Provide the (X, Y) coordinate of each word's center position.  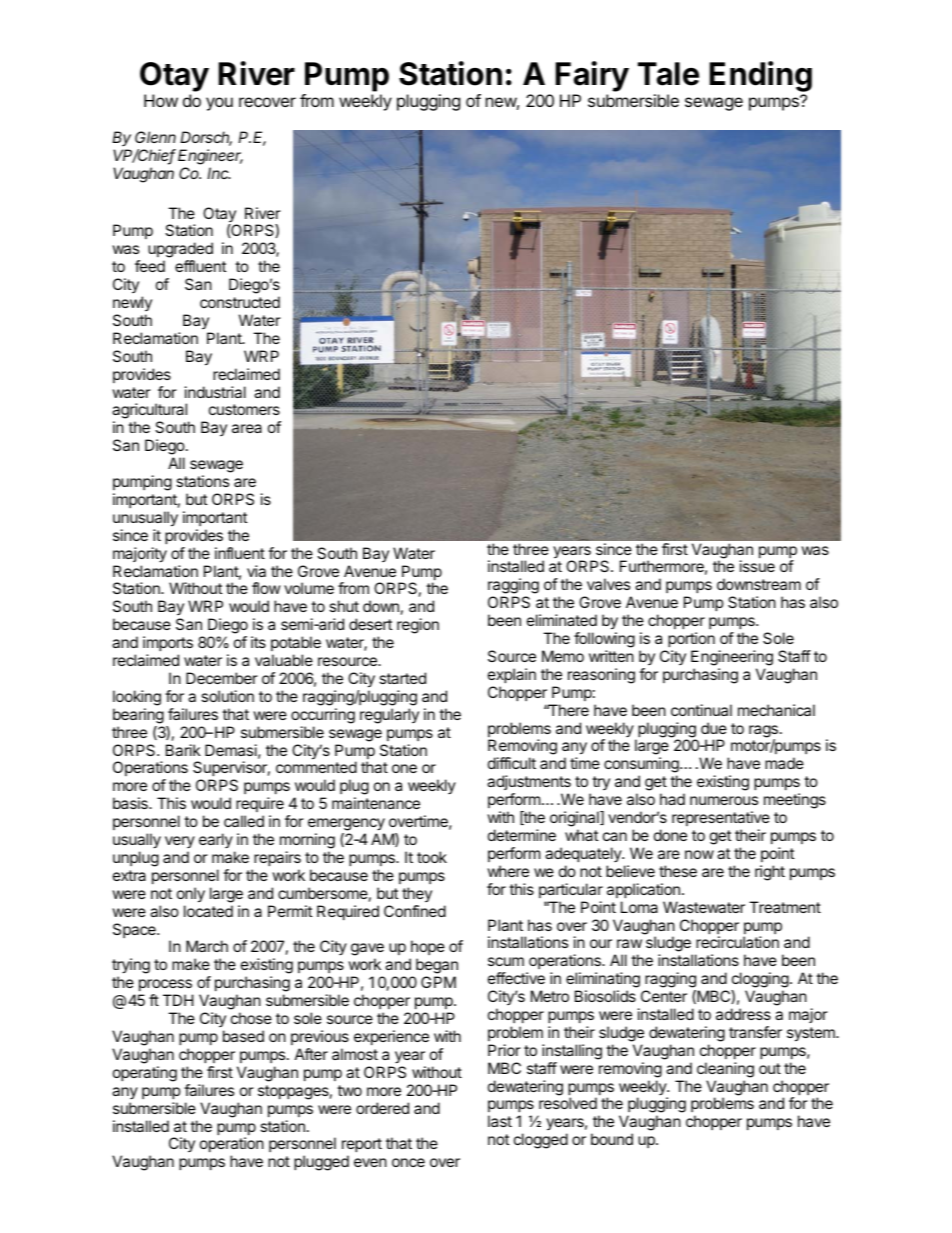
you (219, 104)
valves (608, 584)
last (500, 1121)
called (244, 821)
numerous (724, 800)
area (247, 428)
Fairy (592, 76)
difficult (512, 763)
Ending (760, 76)
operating (145, 1074)
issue (757, 566)
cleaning (725, 1070)
